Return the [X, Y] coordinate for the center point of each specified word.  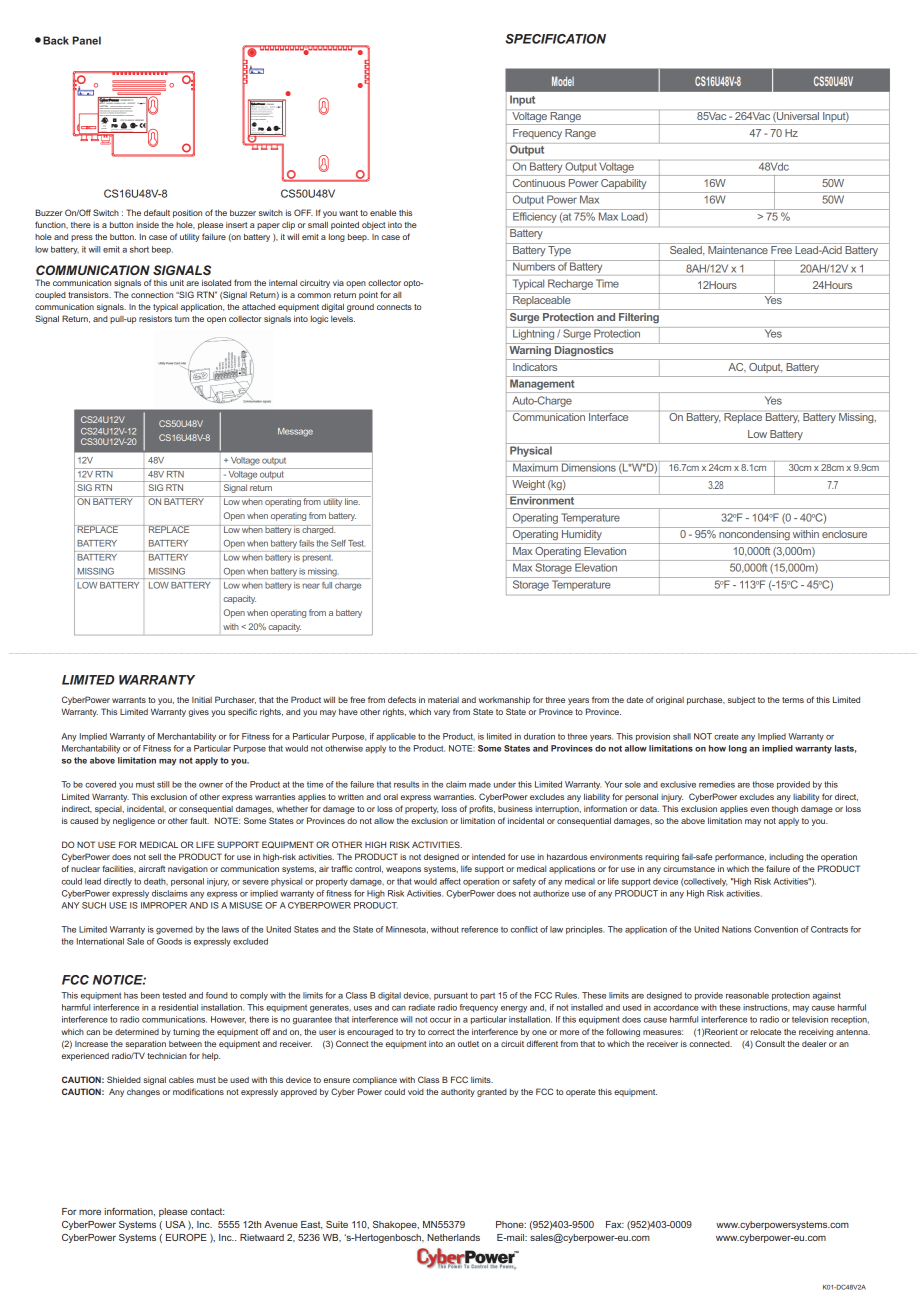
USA [176, 1224]
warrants [129, 700]
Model [563, 81]
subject [741, 700]
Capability [623, 184]
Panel [87, 40]
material [443, 700]
